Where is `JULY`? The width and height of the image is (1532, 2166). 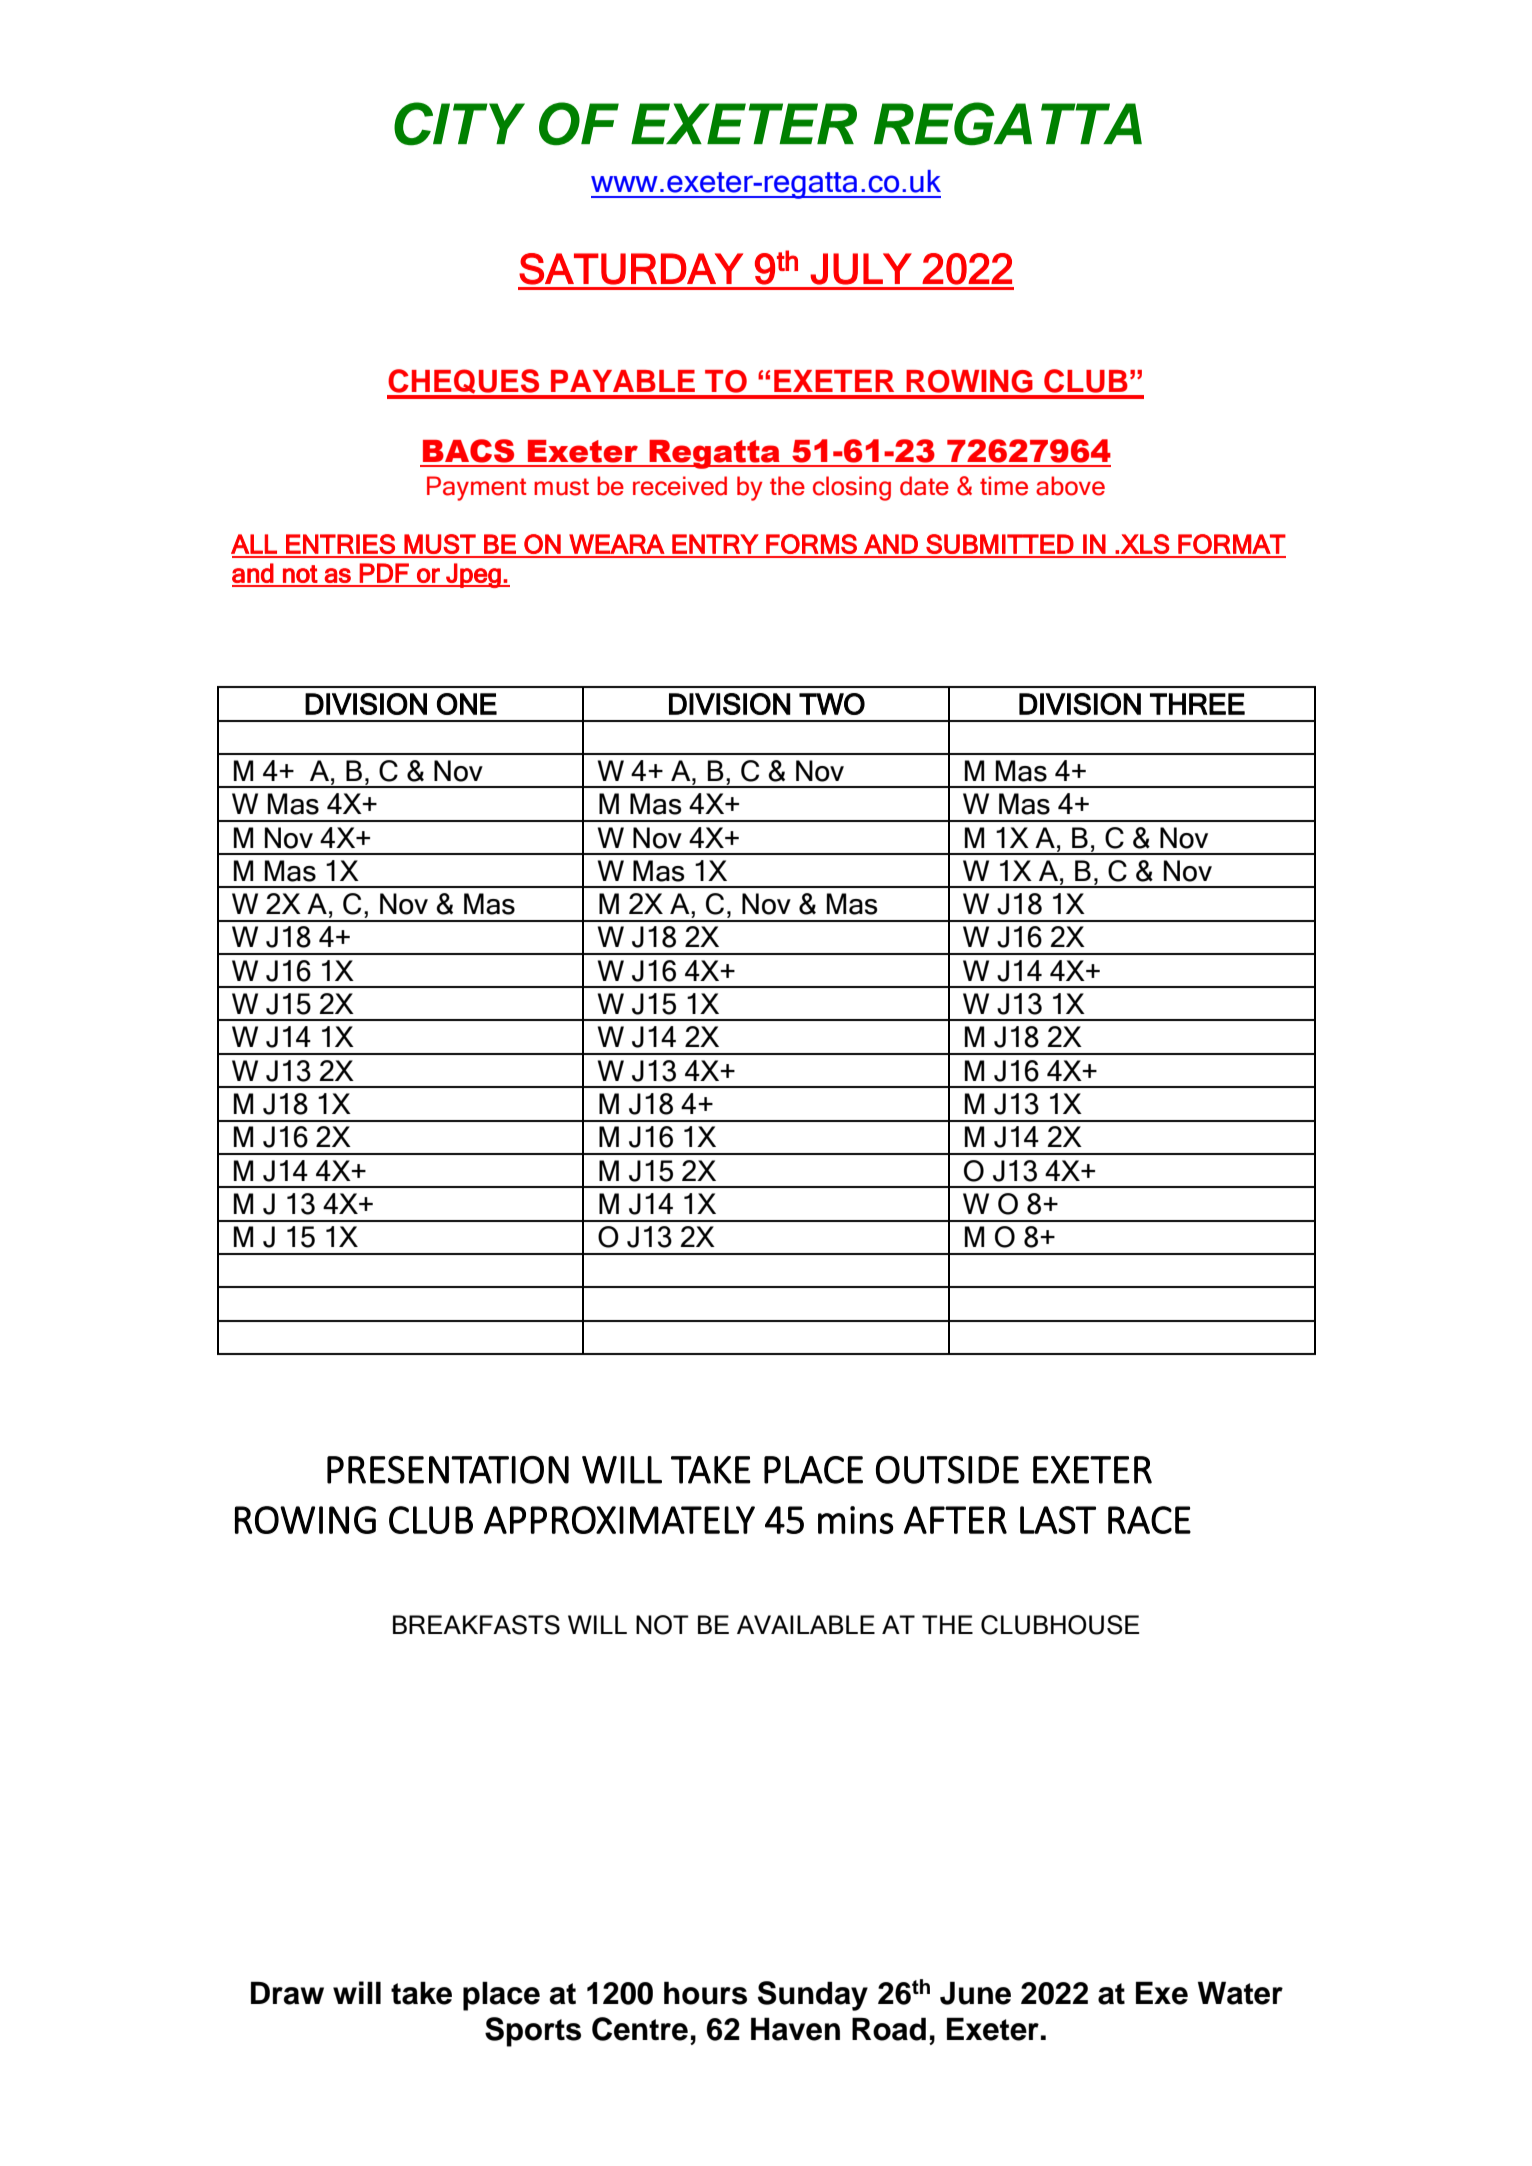 JULY is located at coordinates (861, 269).
